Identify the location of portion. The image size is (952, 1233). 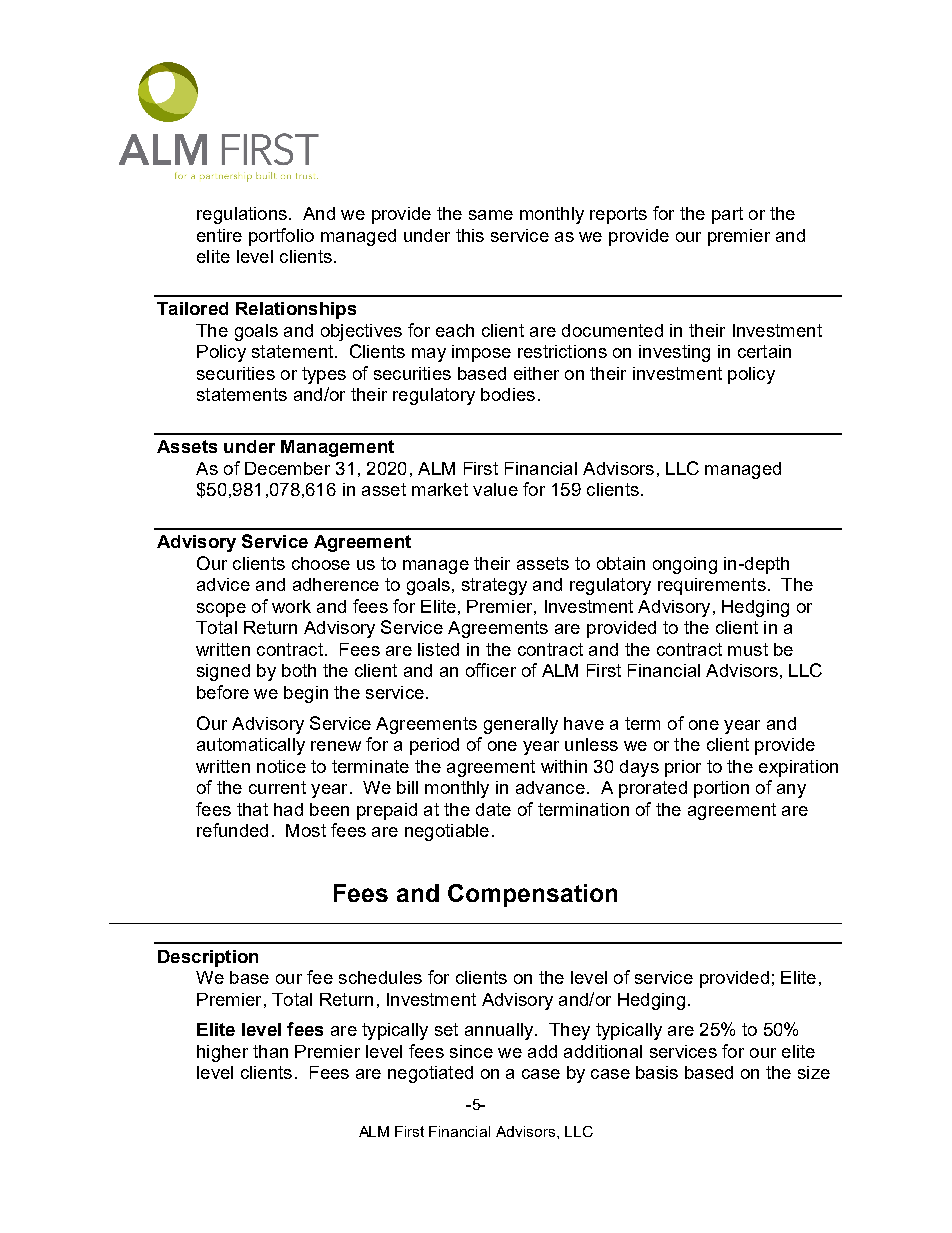
(721, 789).
